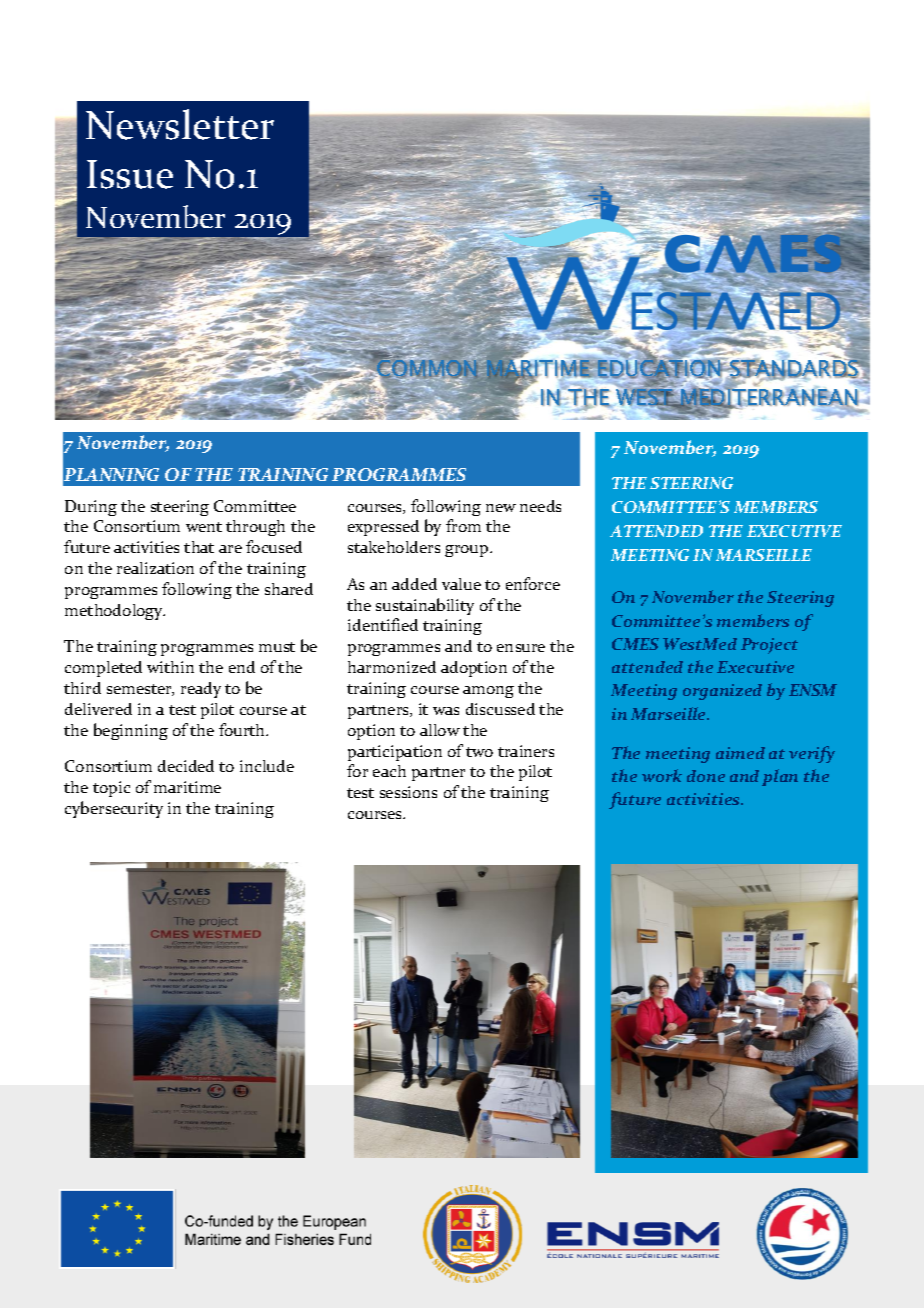  I want to click on realization, so click(155, 568).
